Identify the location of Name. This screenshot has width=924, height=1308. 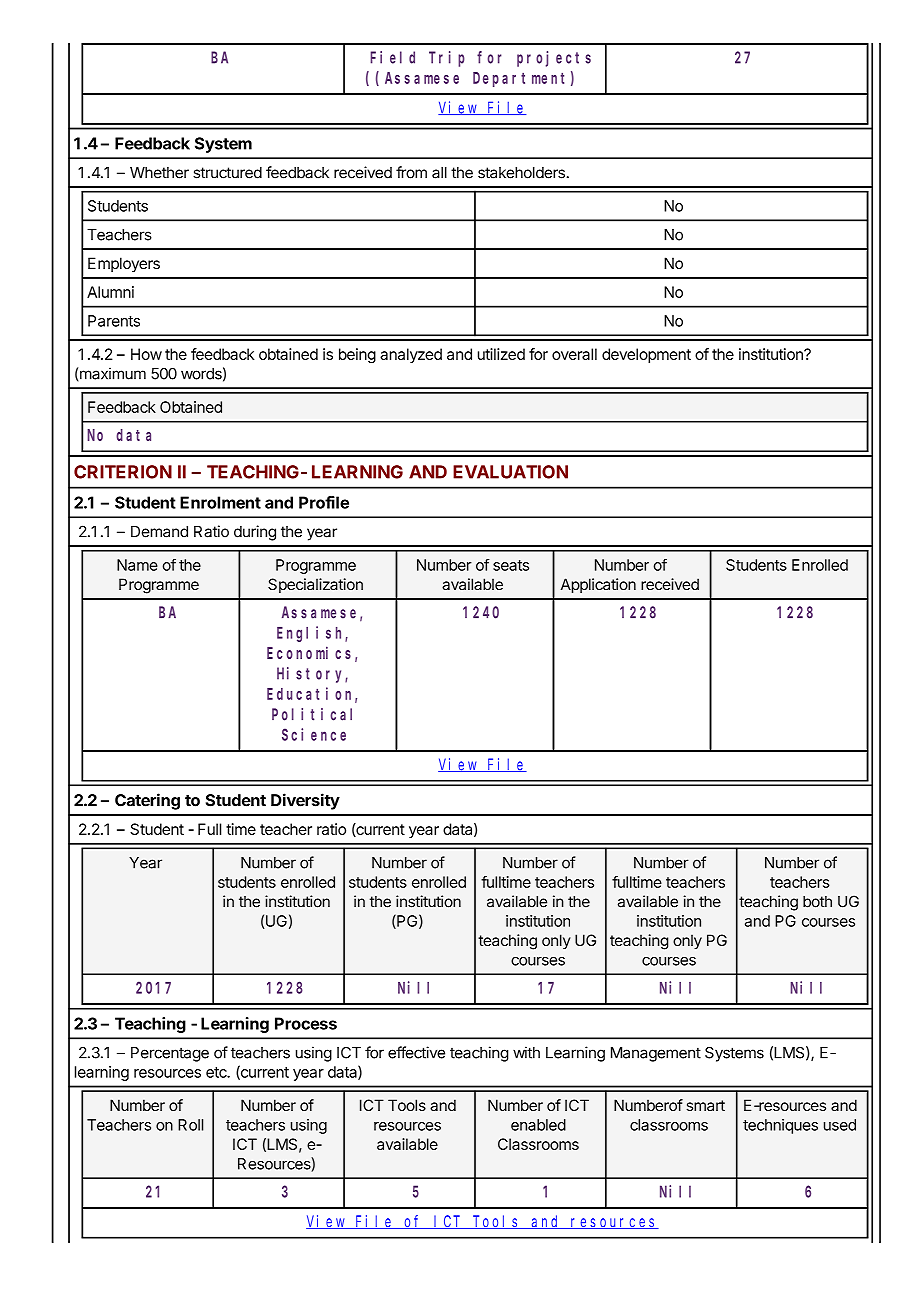
(137, 565).
